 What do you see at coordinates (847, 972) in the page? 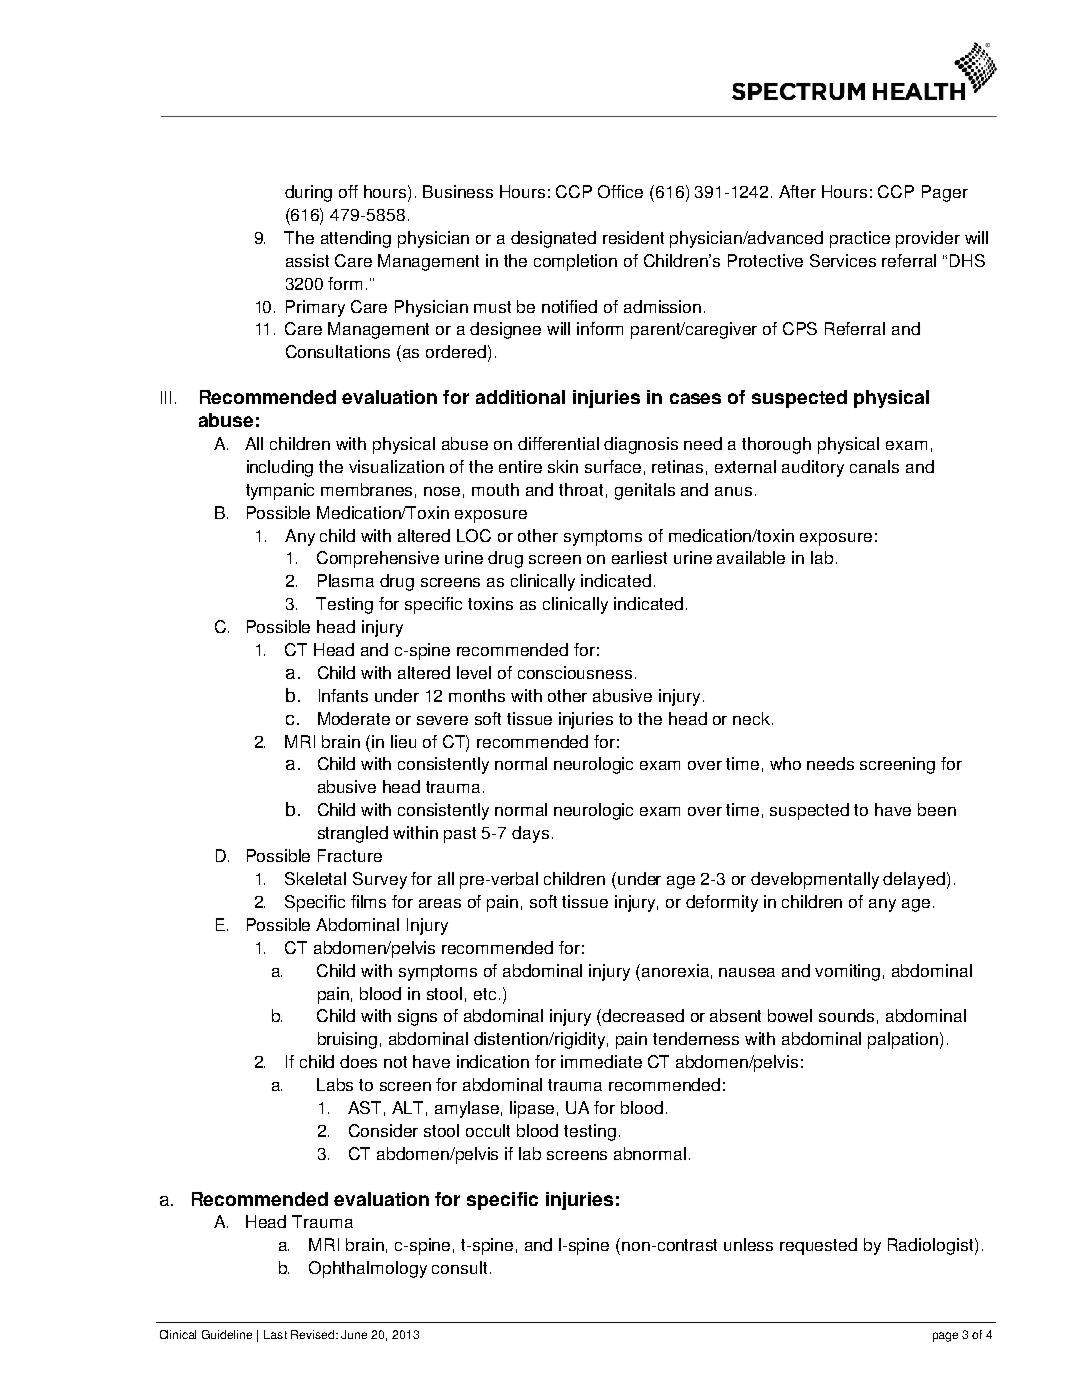
I see `vomiting` at bounding box center [847, 972].
